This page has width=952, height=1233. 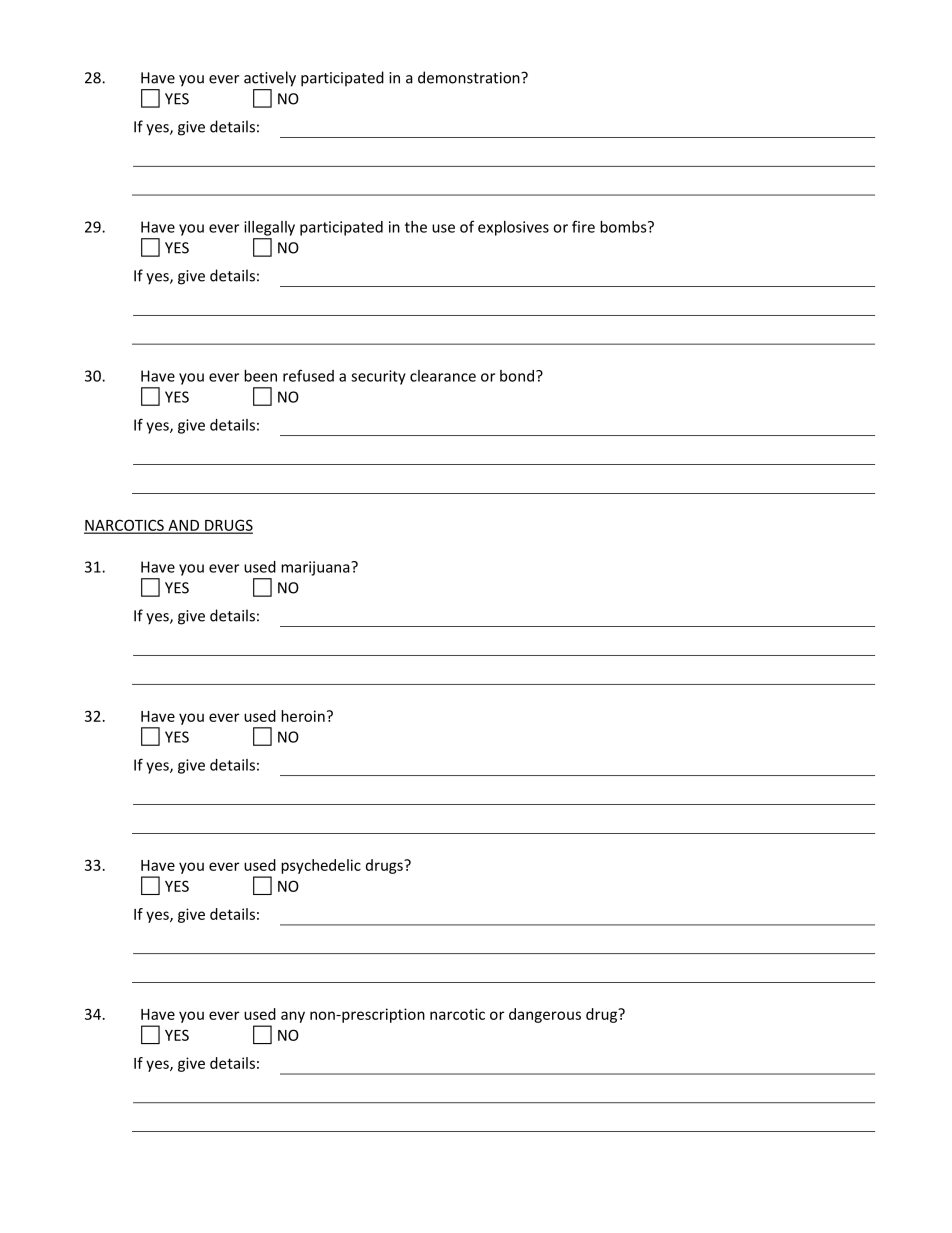 What do you see at coordinates (184, 526) in the page?
I see `AND` at bounding box center [184, 526].
